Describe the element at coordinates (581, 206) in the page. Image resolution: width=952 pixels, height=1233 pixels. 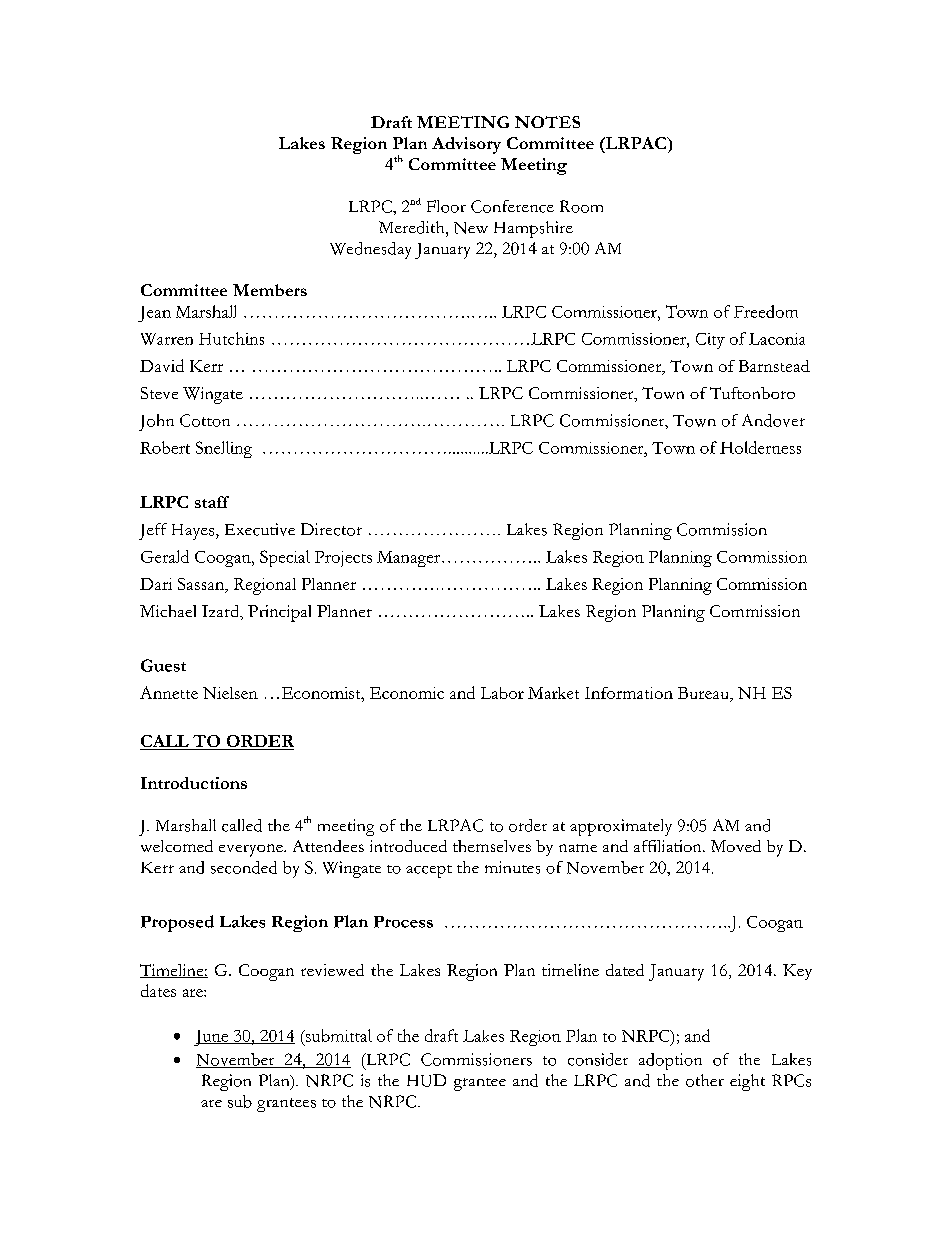
I see `Room` at that location.
